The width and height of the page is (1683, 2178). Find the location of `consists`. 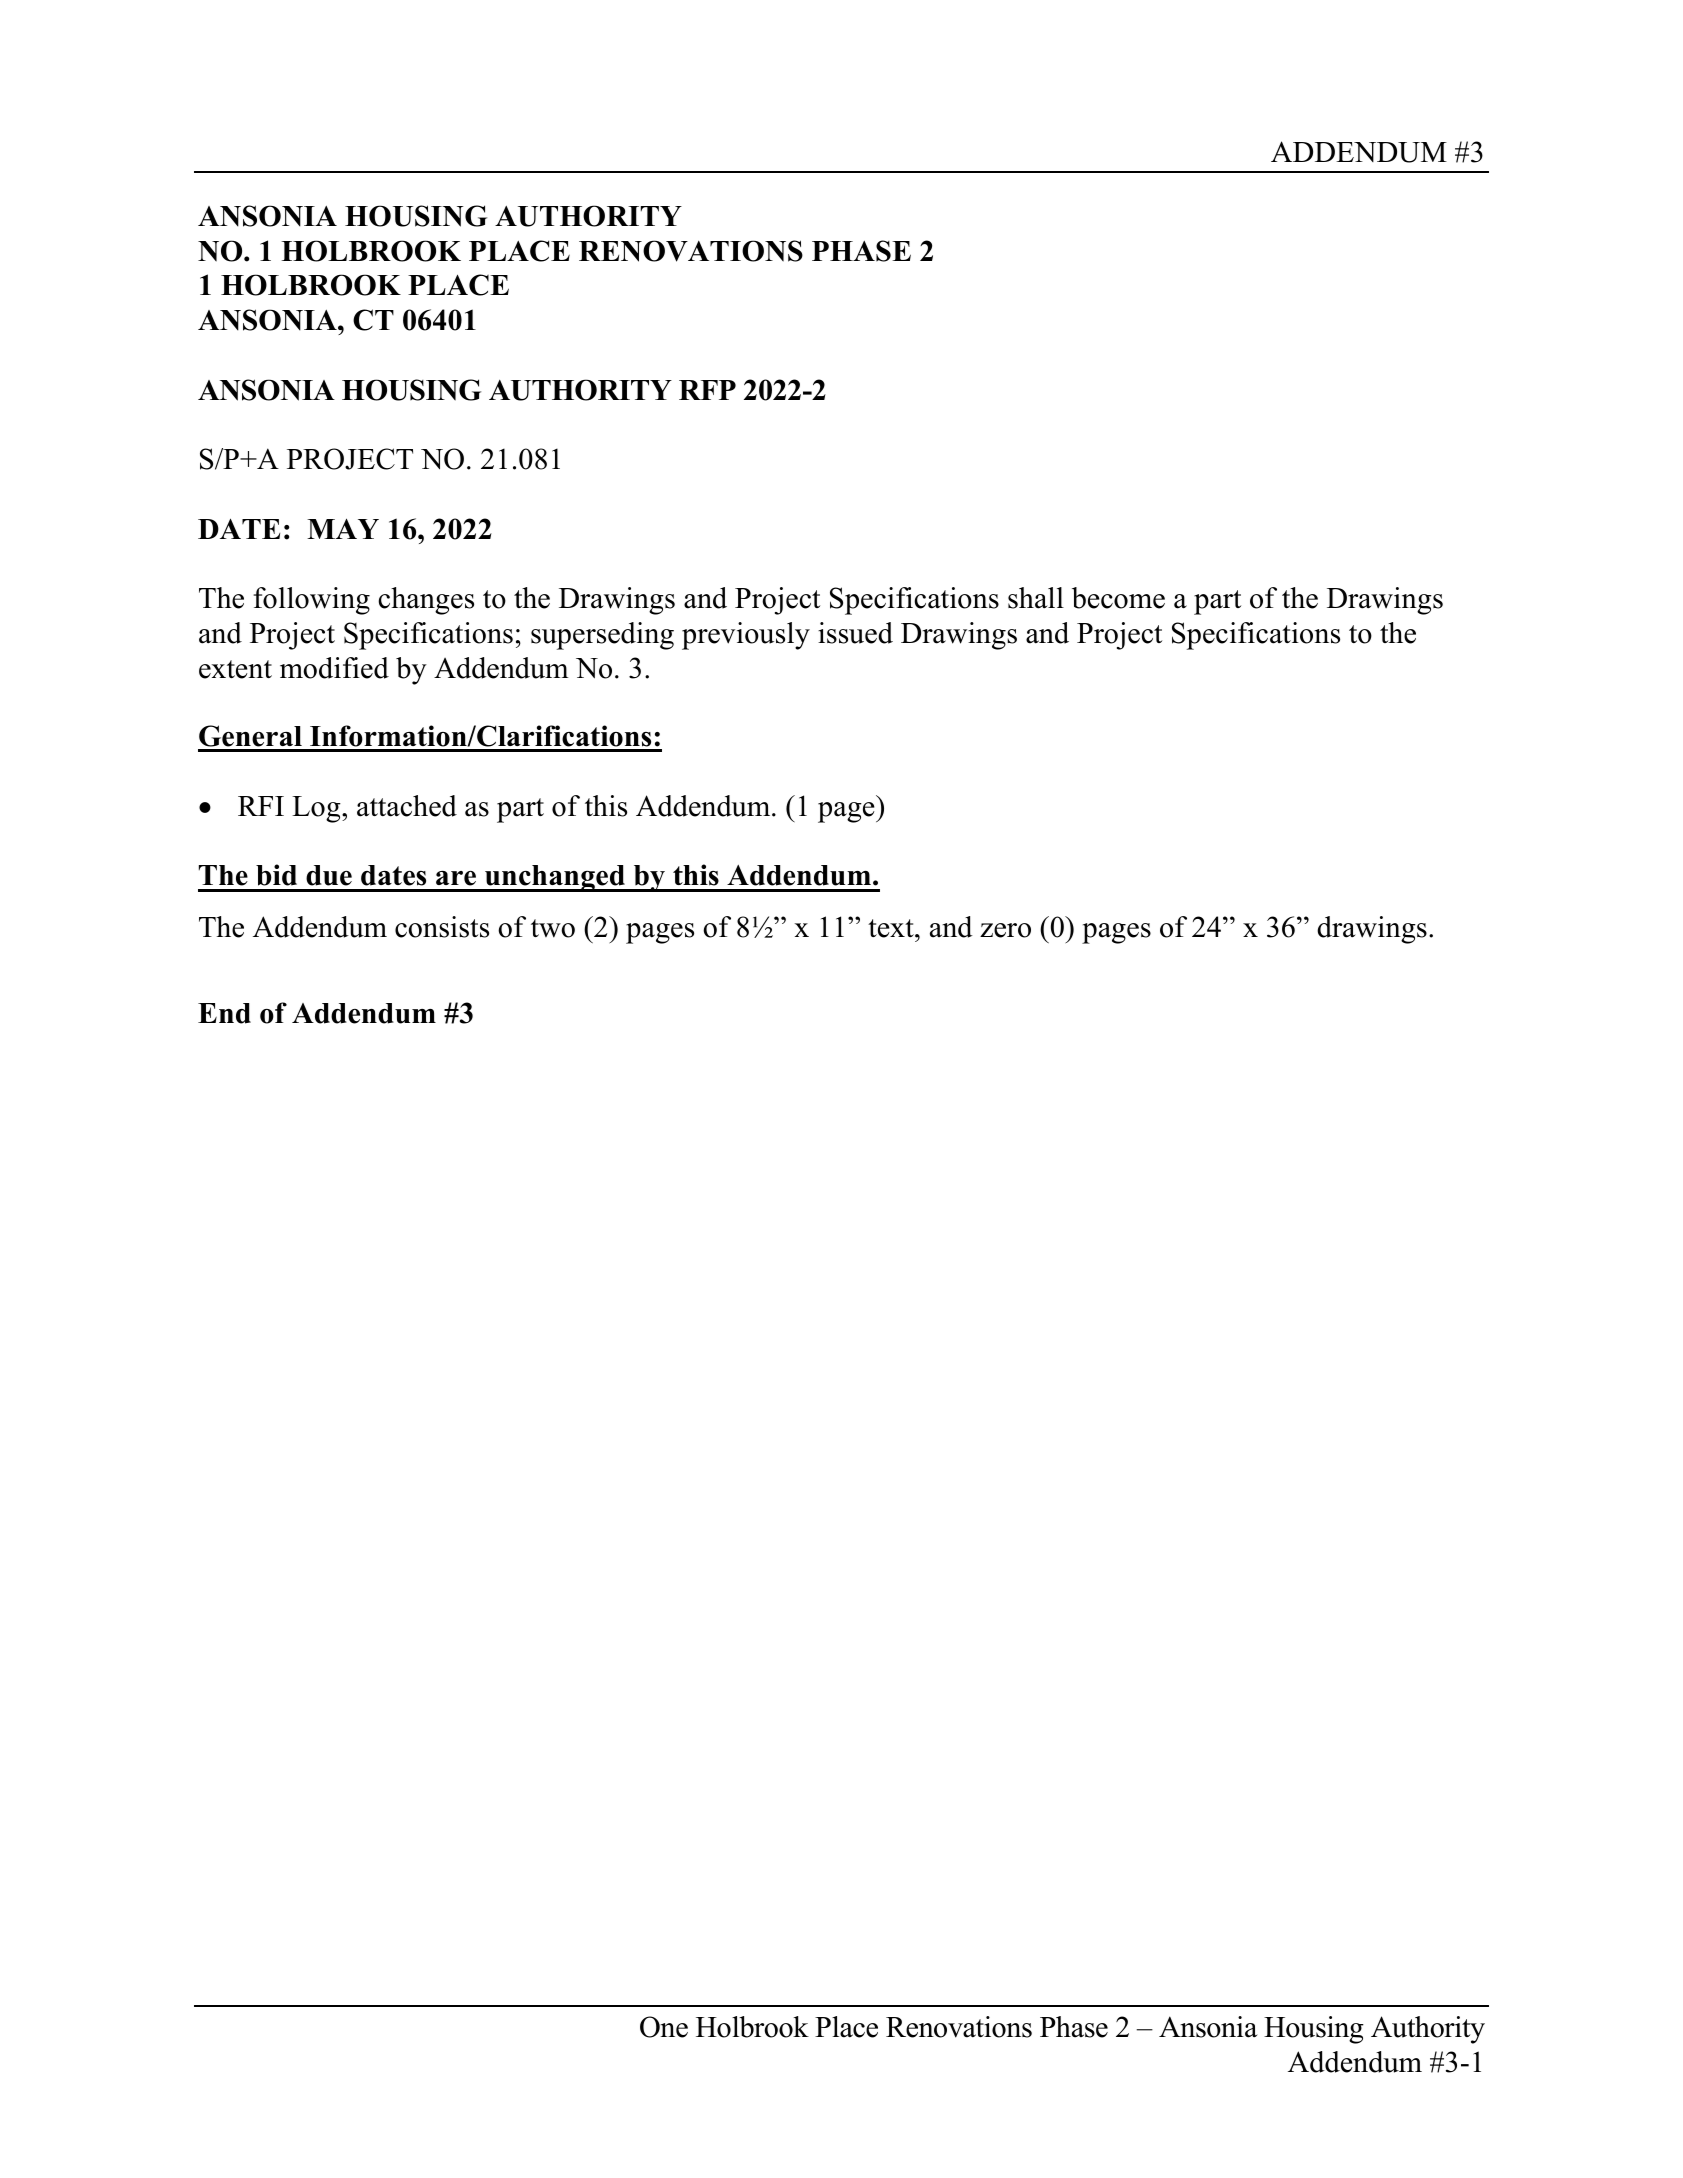

consists is located at coordinates (442, 927).
